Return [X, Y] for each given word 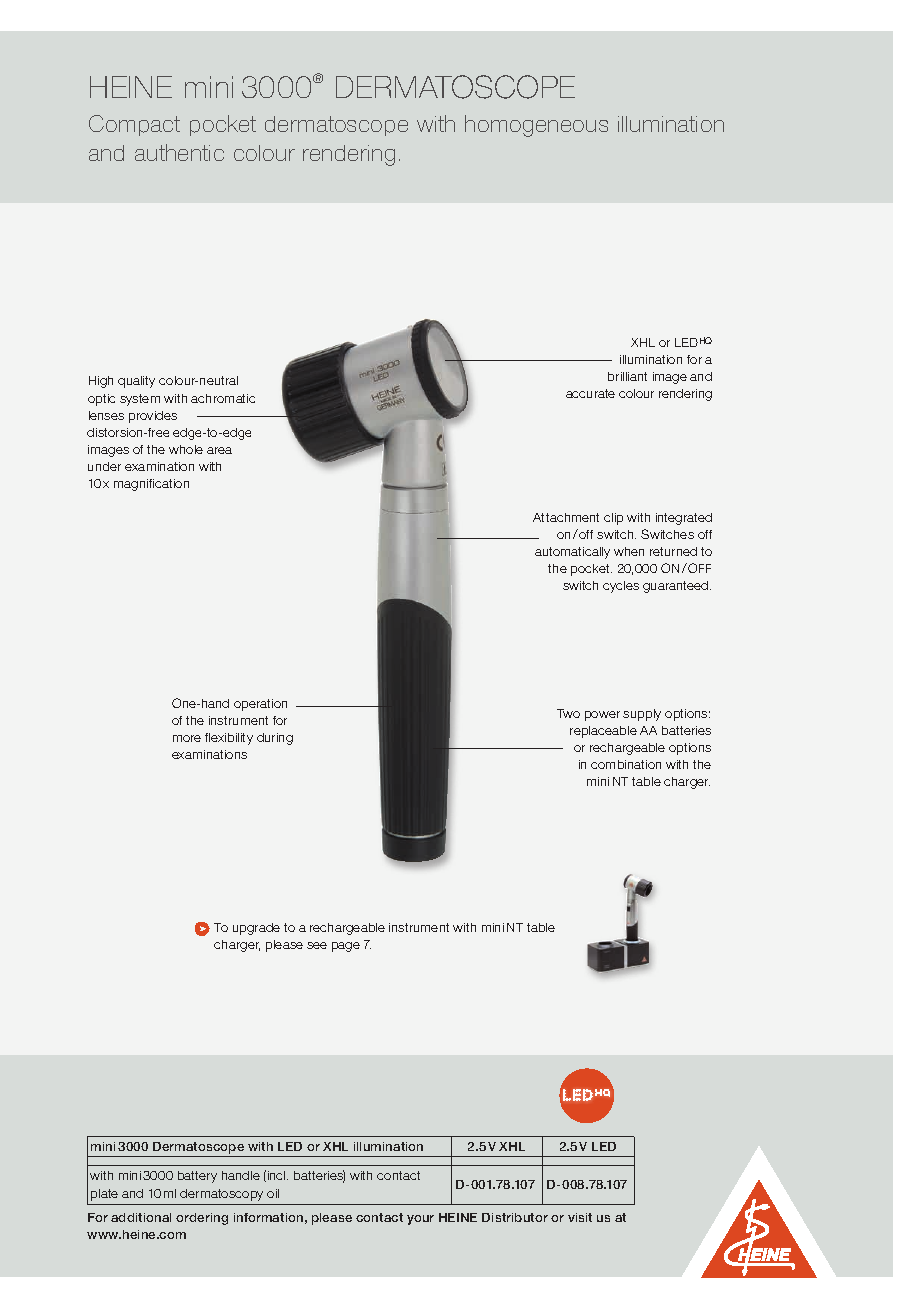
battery [197, 1177]
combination [626, 764]
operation [260, 705]
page [346, 947]
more [187, 738]
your [420, 1220]
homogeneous [536, 126]
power [602, 716]
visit [580, 1217]
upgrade [256, 929]
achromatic [223, 398]
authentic [179, 152]
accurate [590, 393]
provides [153, 417]
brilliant [627, 376]
